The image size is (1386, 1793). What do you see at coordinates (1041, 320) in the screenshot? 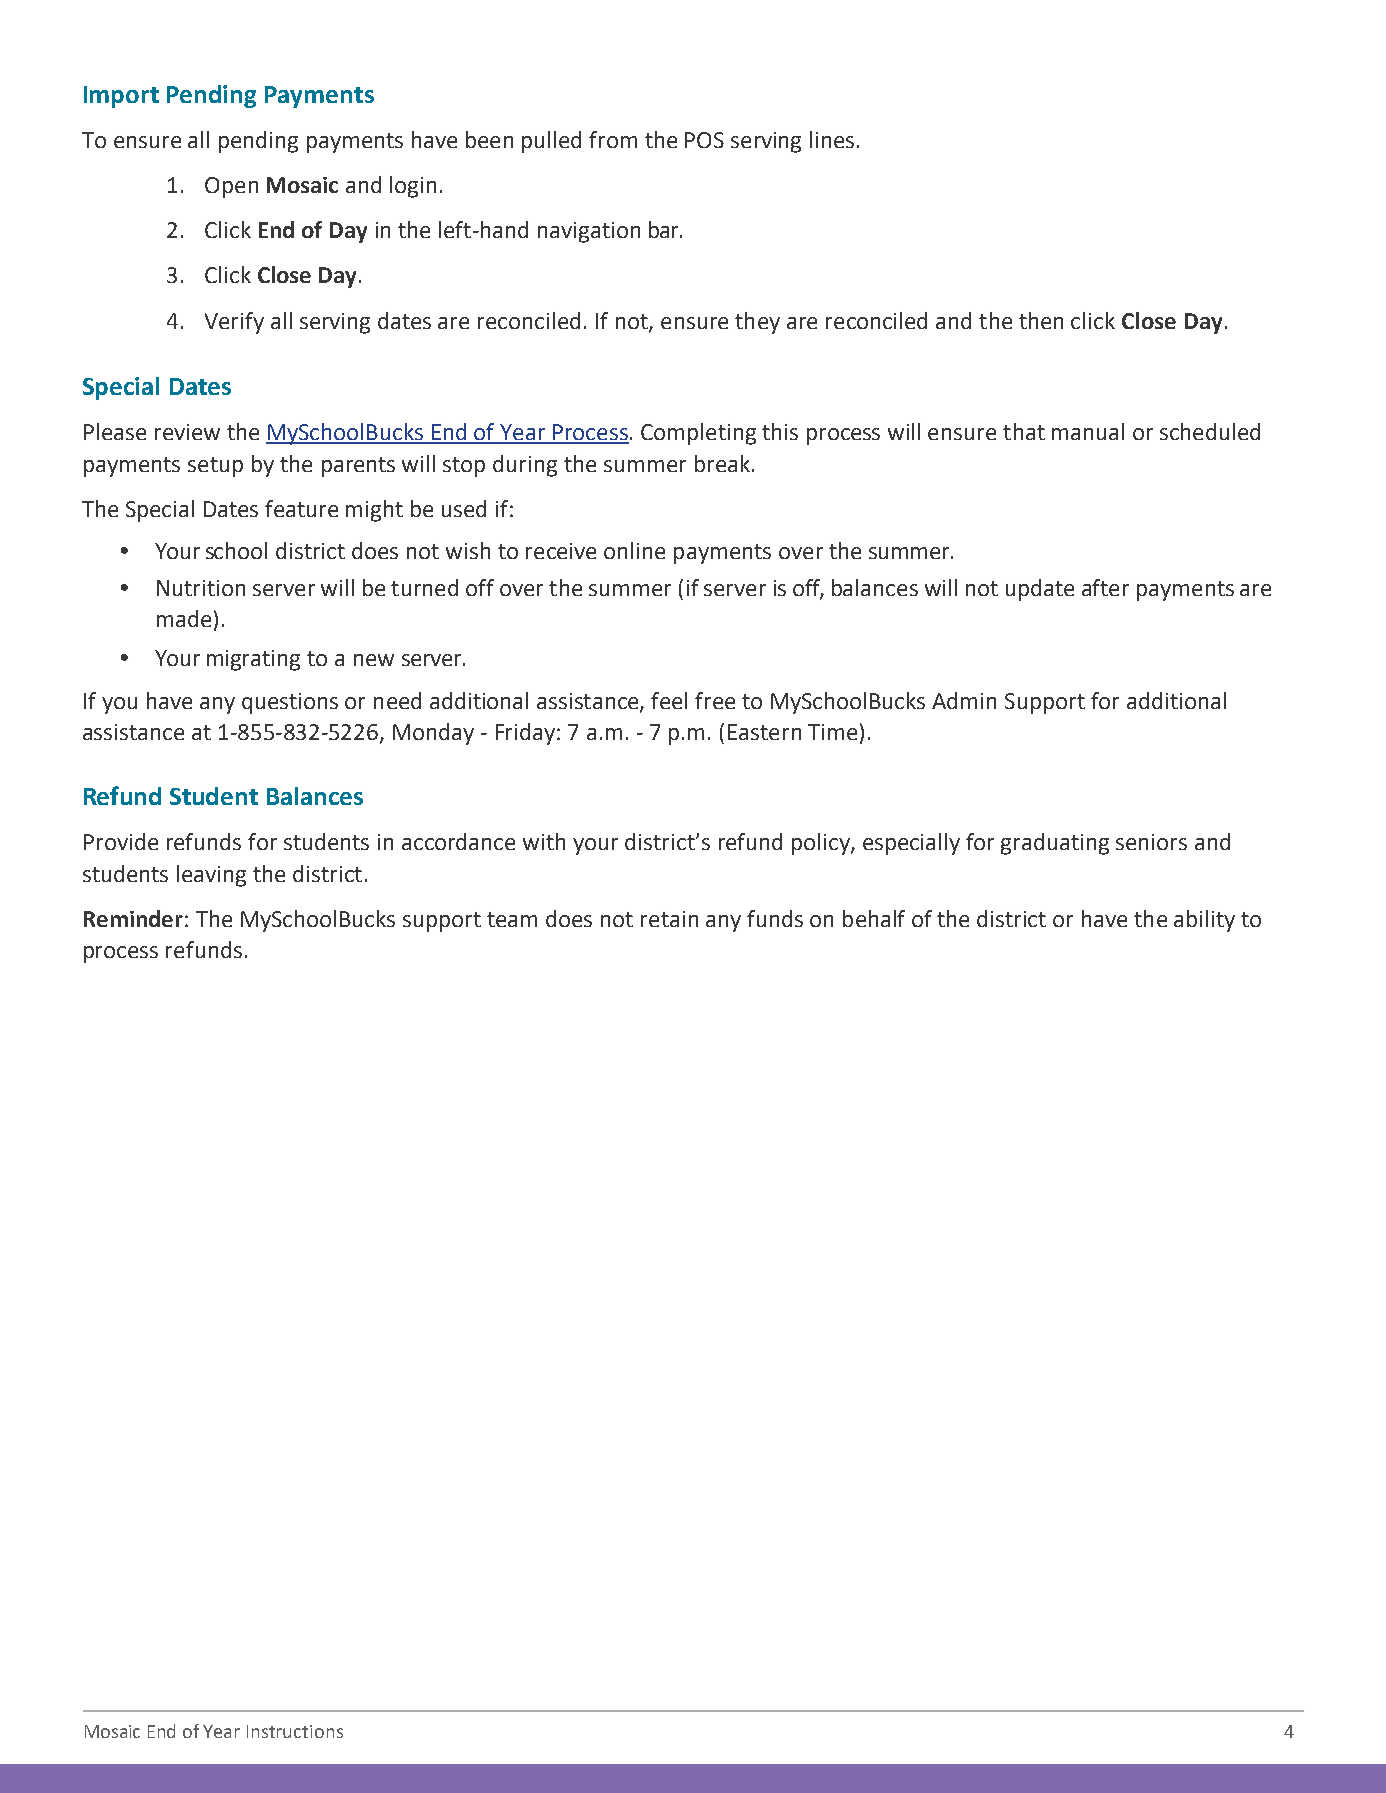
I see `then` at bounding box center [1041, 320].
